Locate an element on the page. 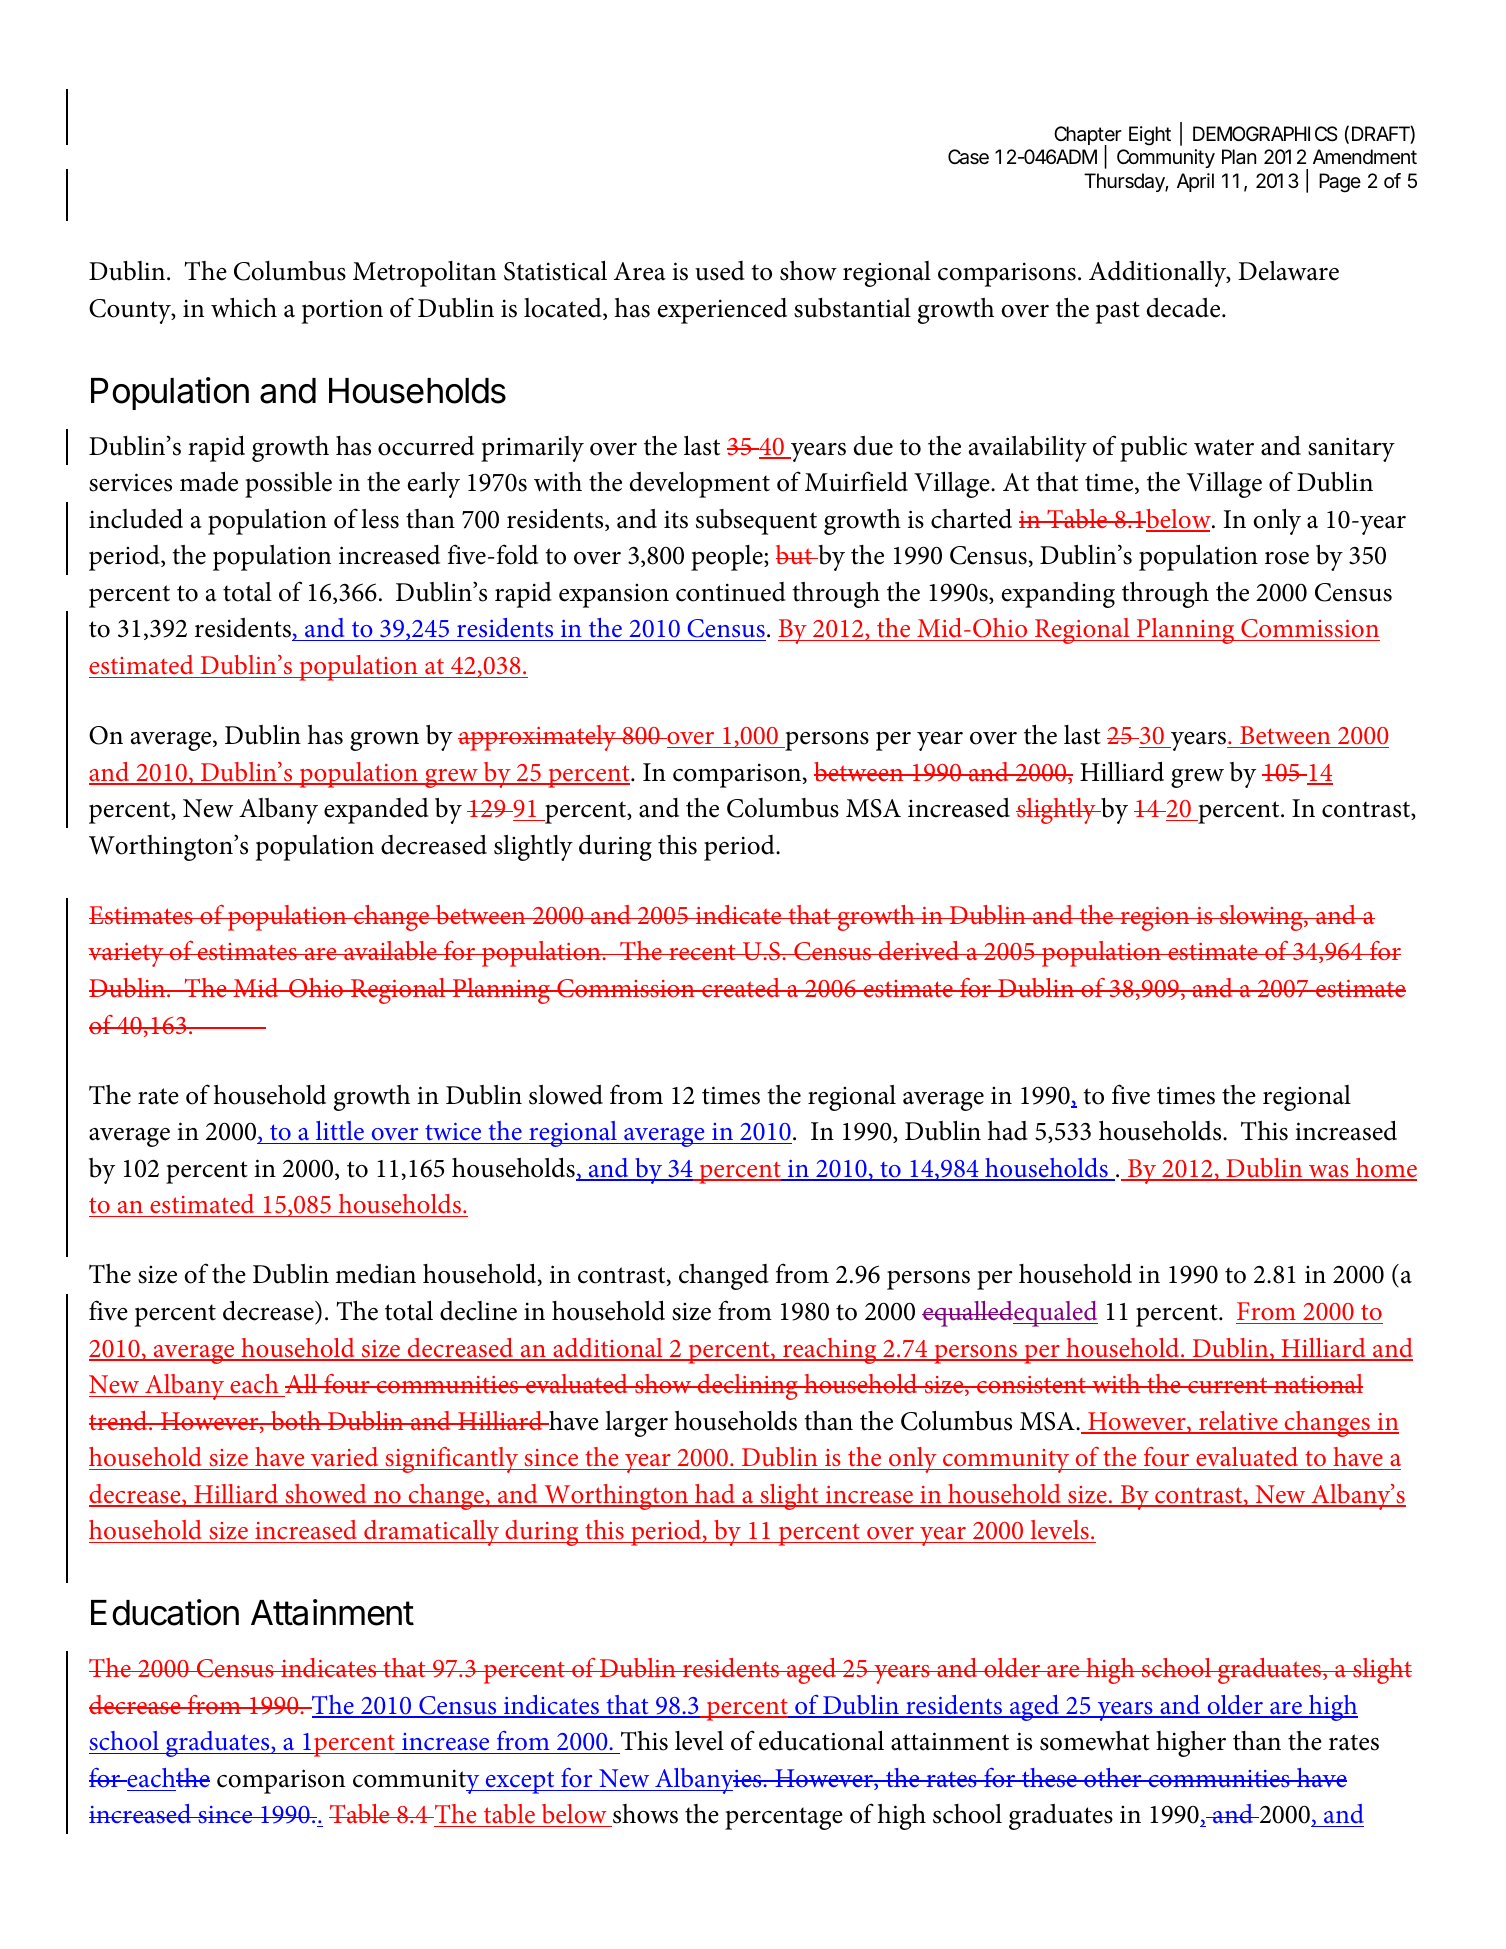 This document has width=1506, height=1949. used is located at coordinates (720, 271).
